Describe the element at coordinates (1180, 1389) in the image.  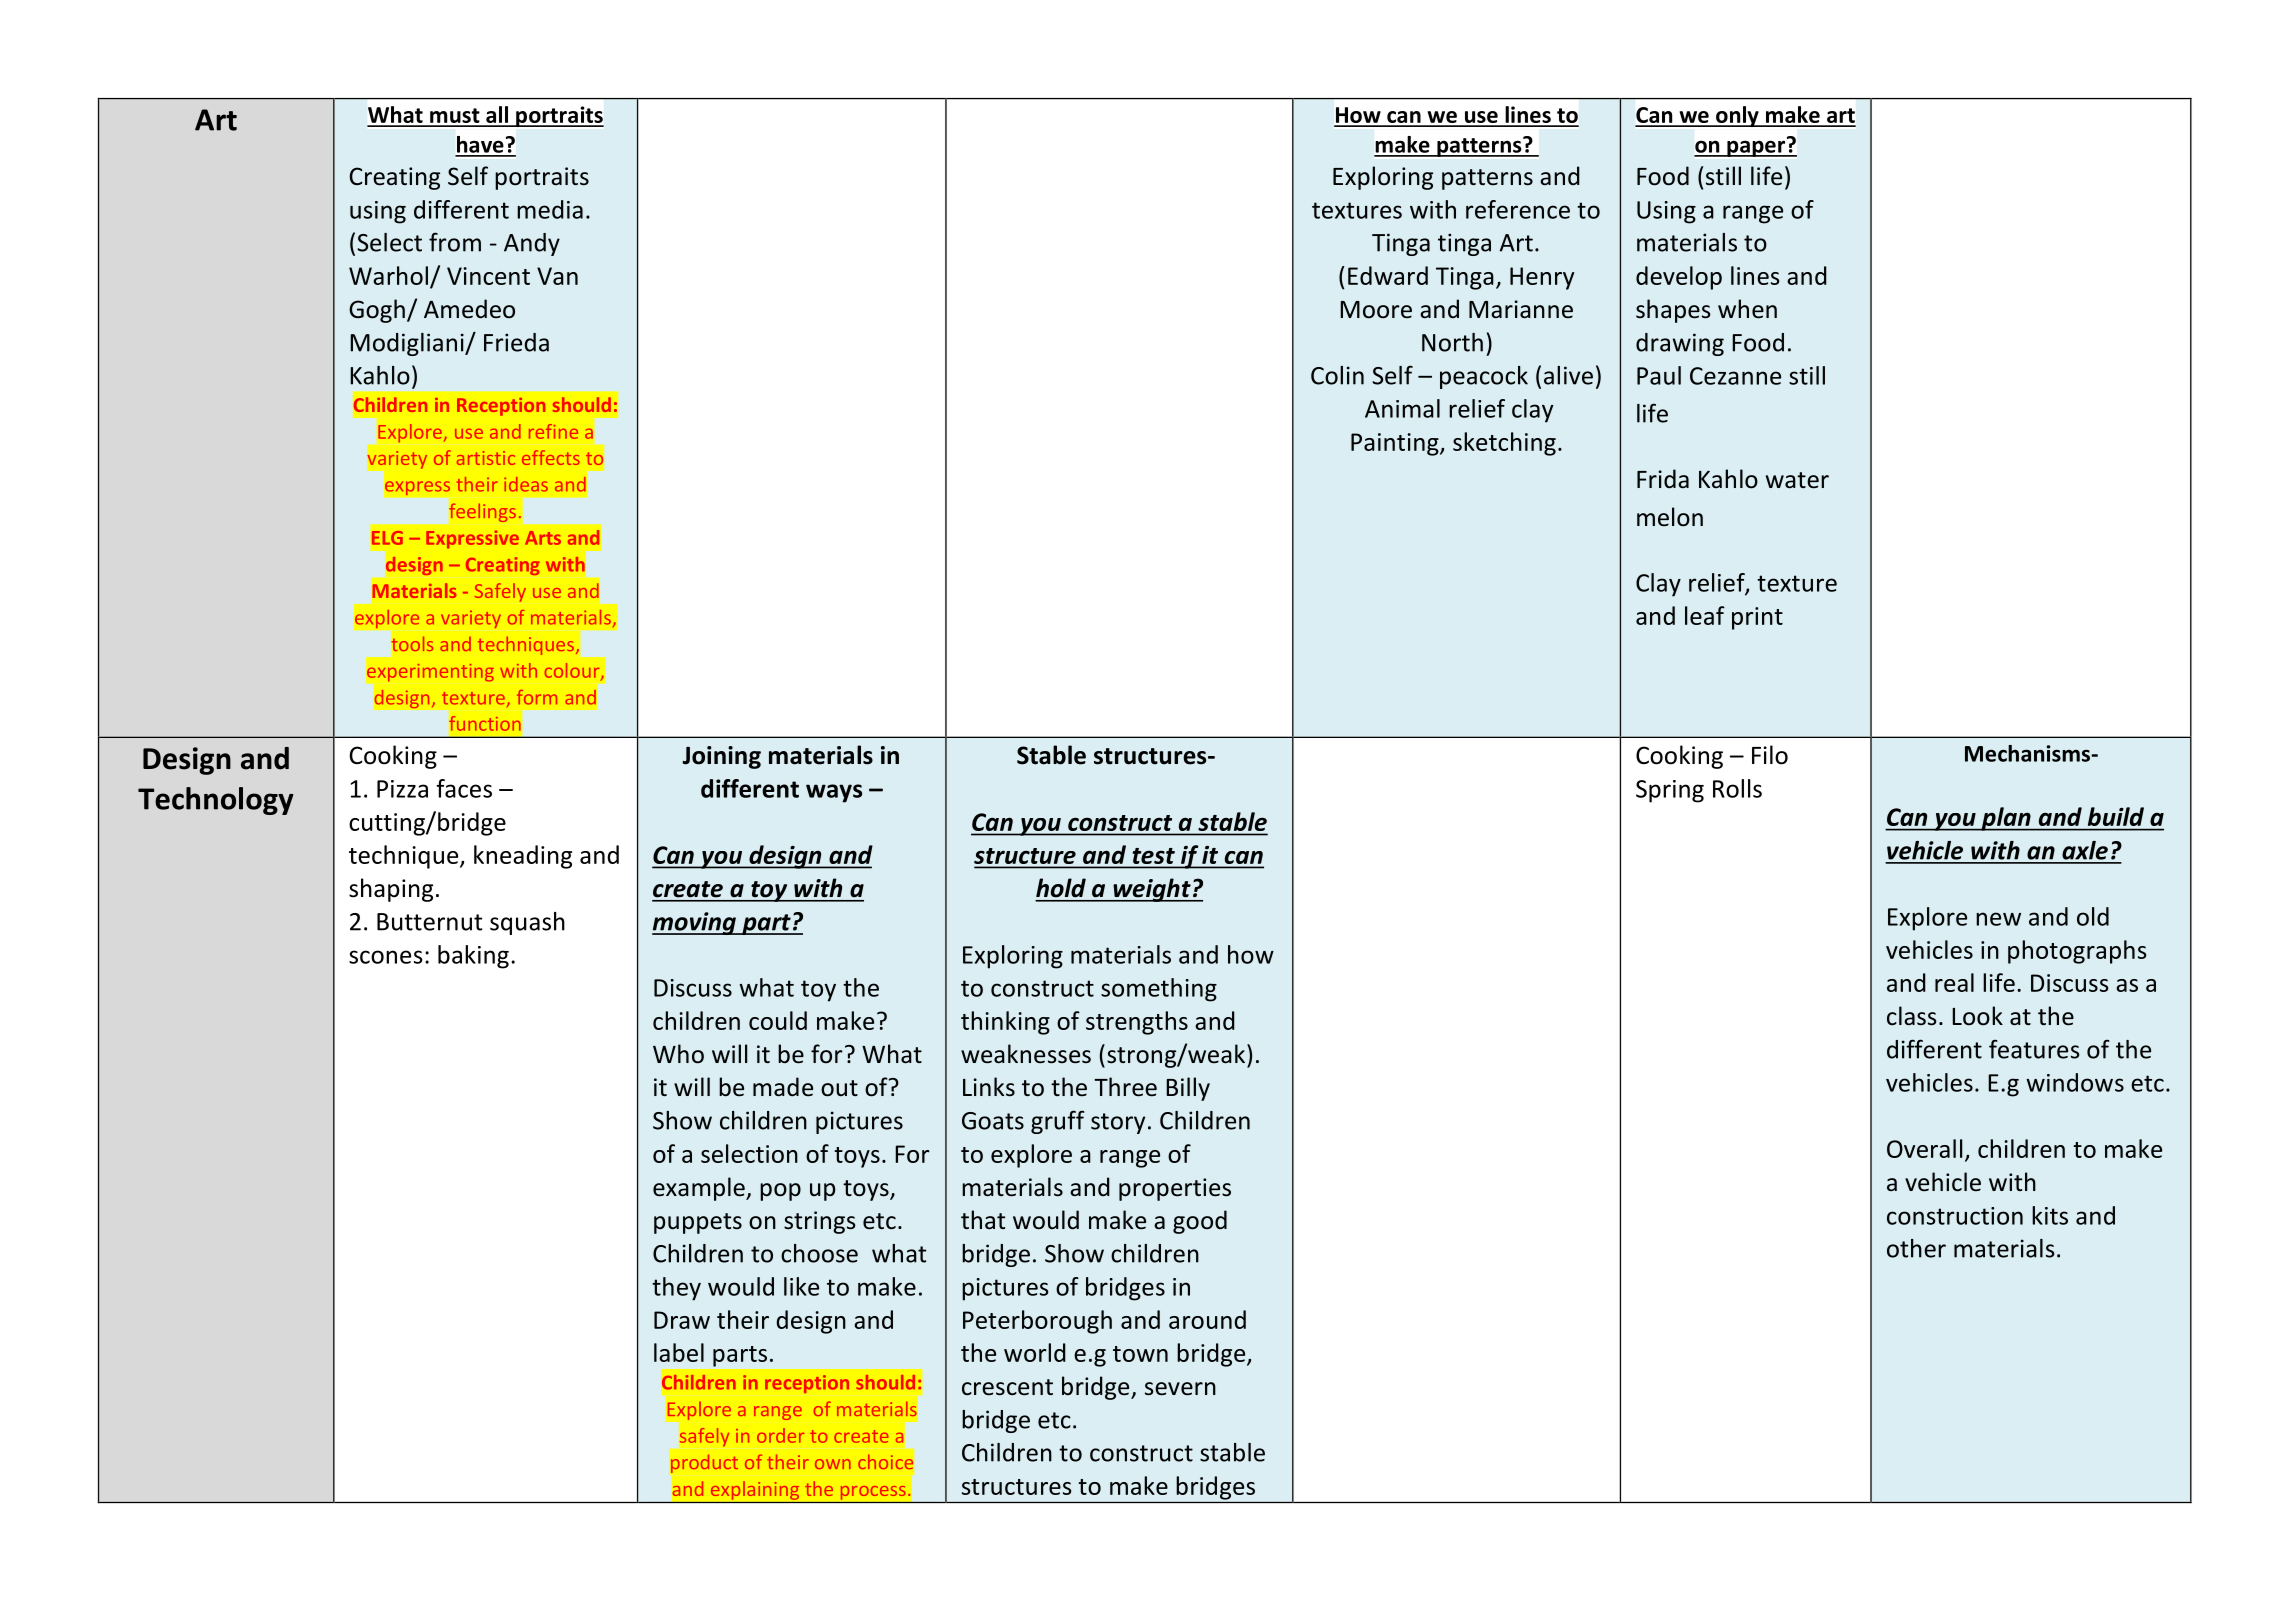
I see `severn` at that location.
